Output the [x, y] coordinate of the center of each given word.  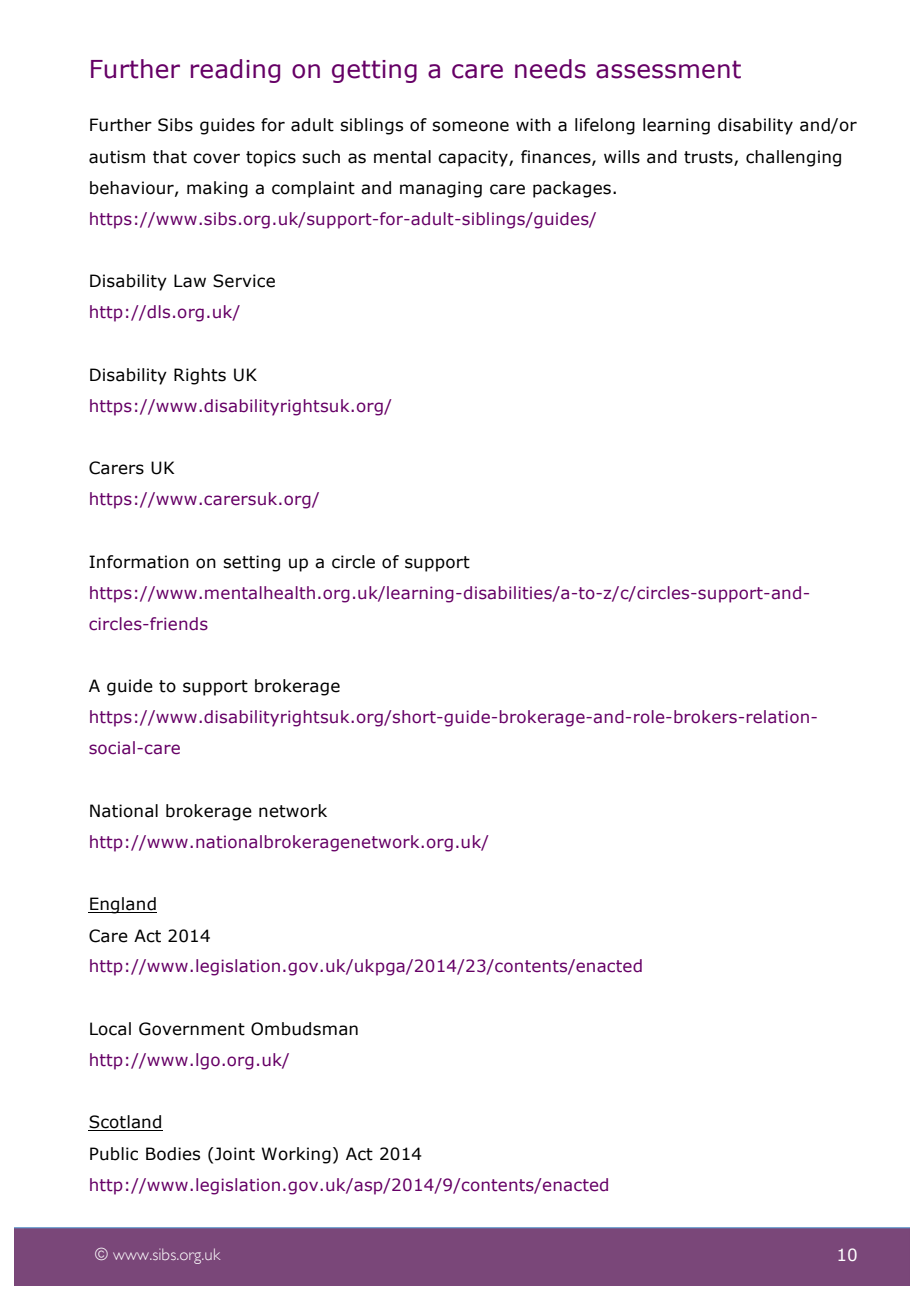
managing [441, 189]
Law [190, 281]
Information [139, 562]
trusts [709, 158]
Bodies [173, 1154]
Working [296, 1155]
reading [235, 71]
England [122, 905]
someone [470, 126]
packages [572, 189]
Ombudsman [304, 1029]
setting [251, 563]
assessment [668, 69]
